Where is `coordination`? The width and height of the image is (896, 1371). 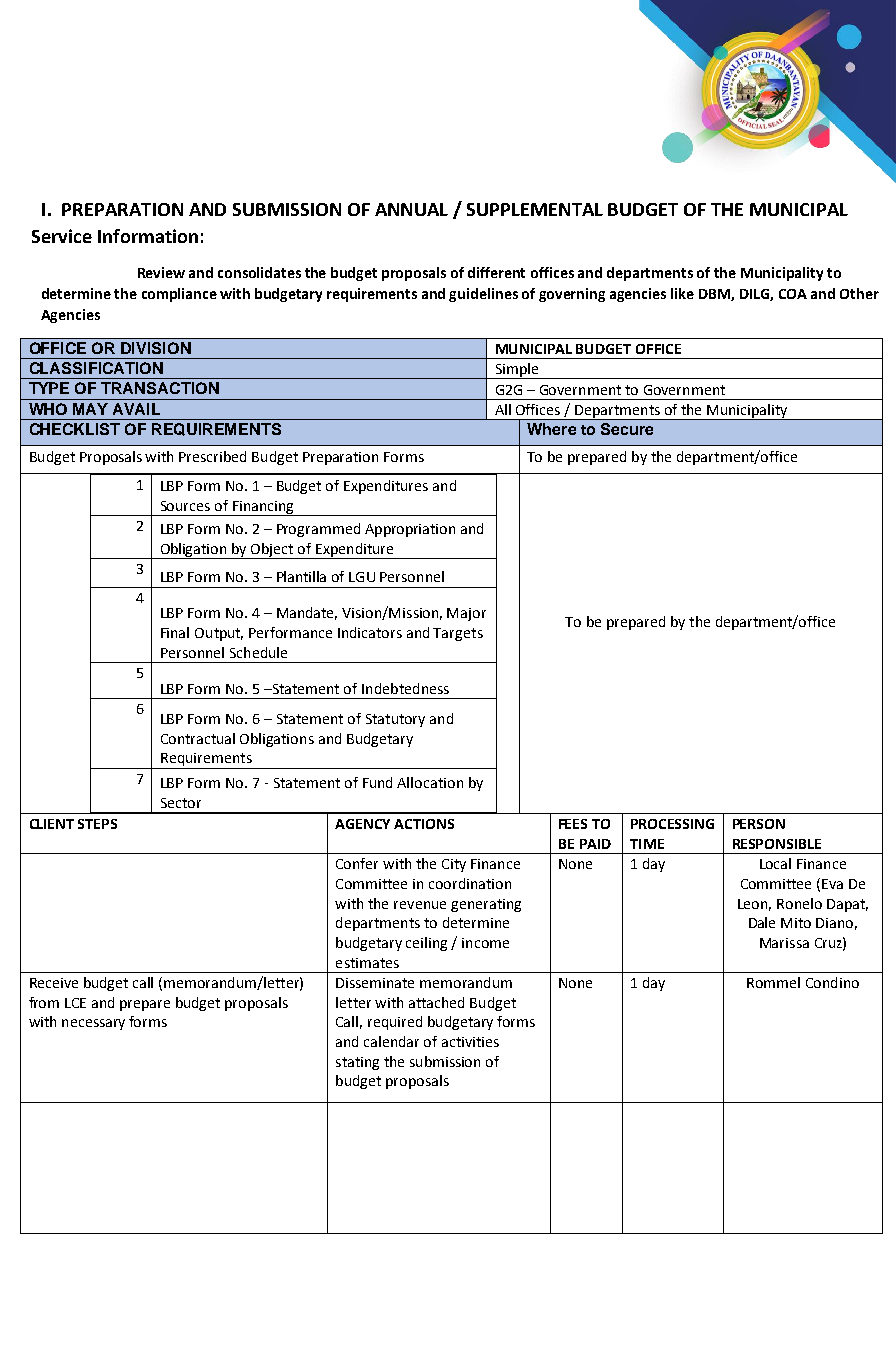 coordination is located at coordinates (470, 883).
